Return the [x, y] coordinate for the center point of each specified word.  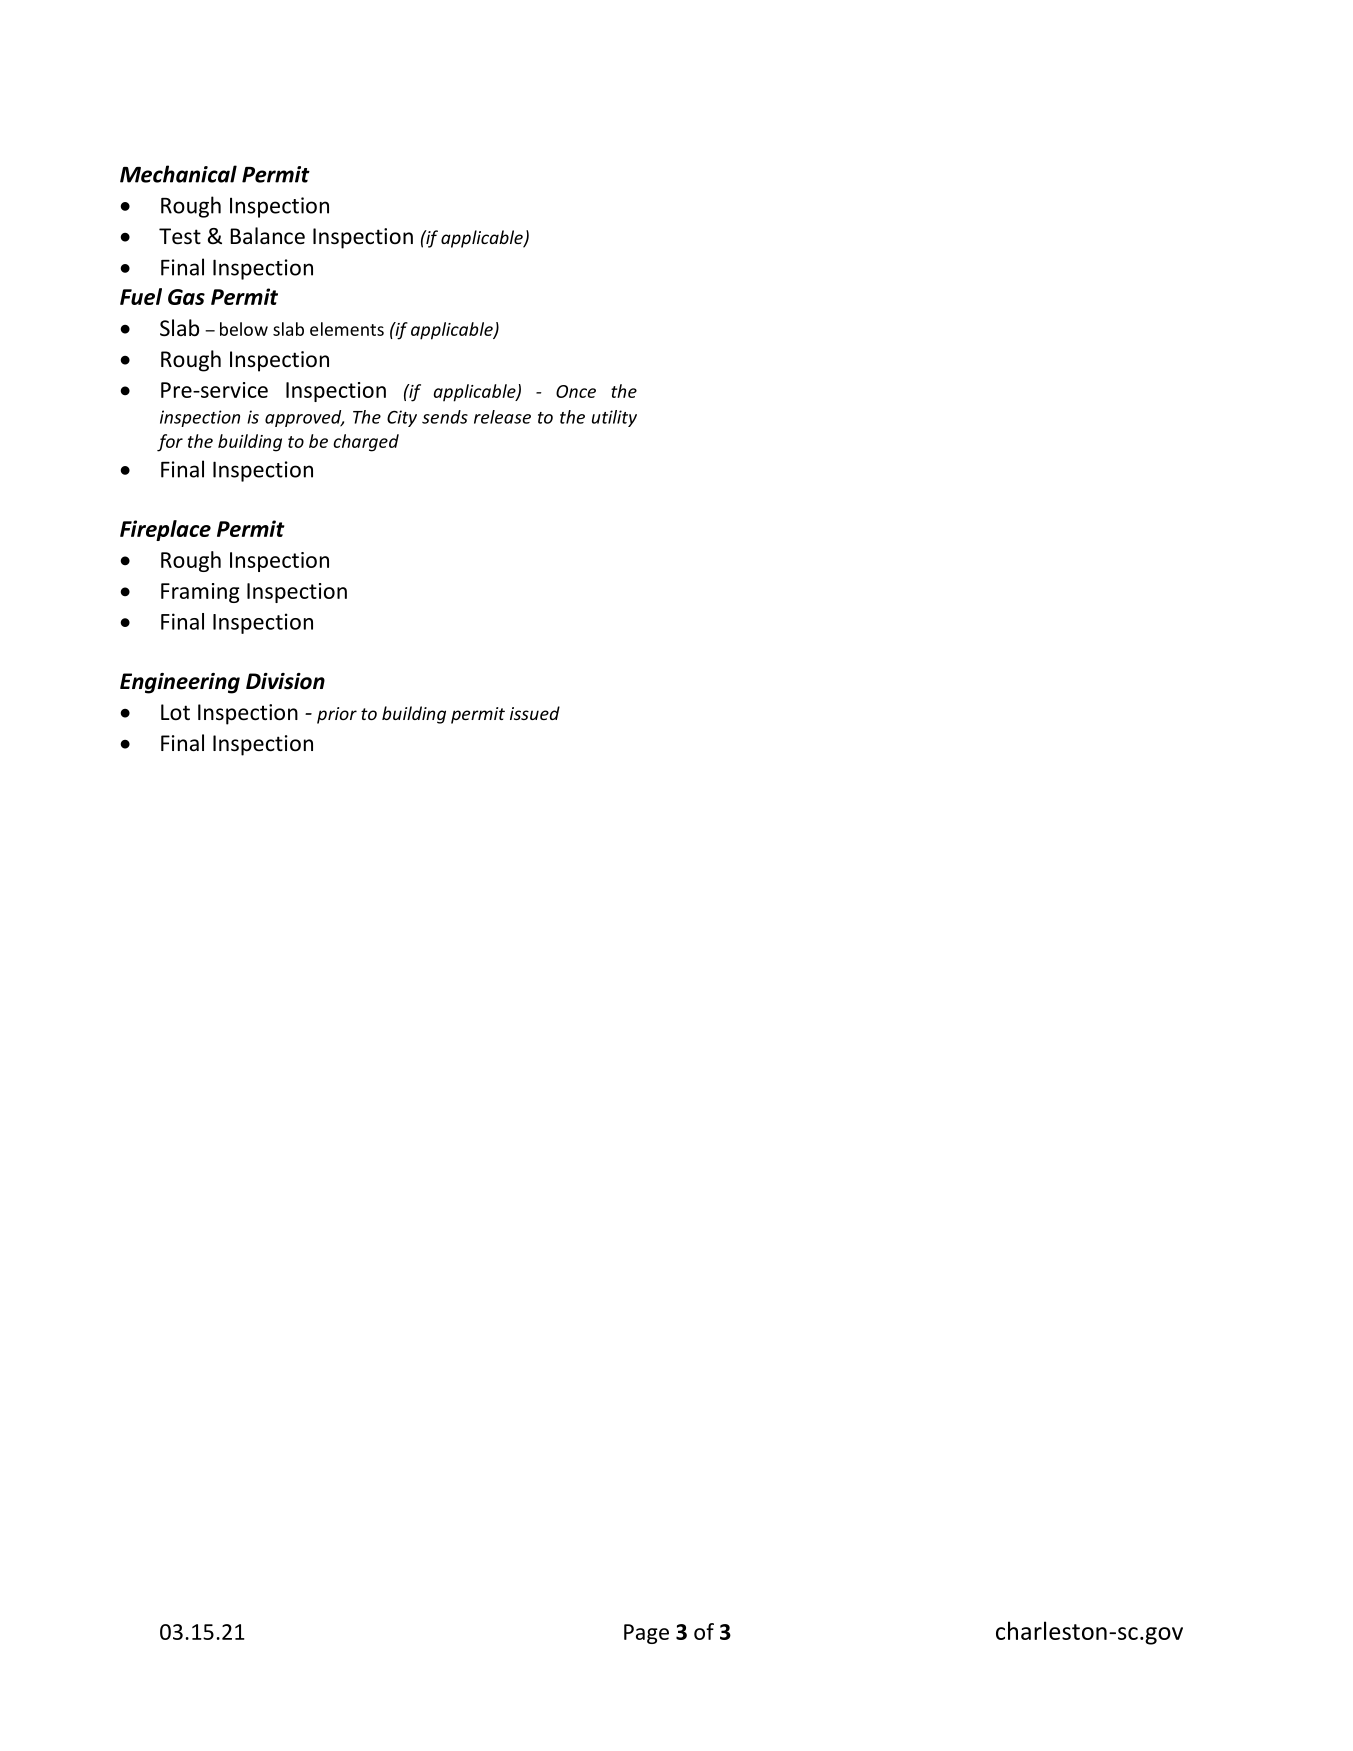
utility [614, 418]
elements [347, 329]
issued [535, 713]
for [170, 443]
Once [576, 391]
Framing [200, 593]
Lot [175, 712]
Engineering [180, 683]
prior [337, 715]
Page [646, 1634]
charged [366, 443]
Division [285, 681]
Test [180, 236]
